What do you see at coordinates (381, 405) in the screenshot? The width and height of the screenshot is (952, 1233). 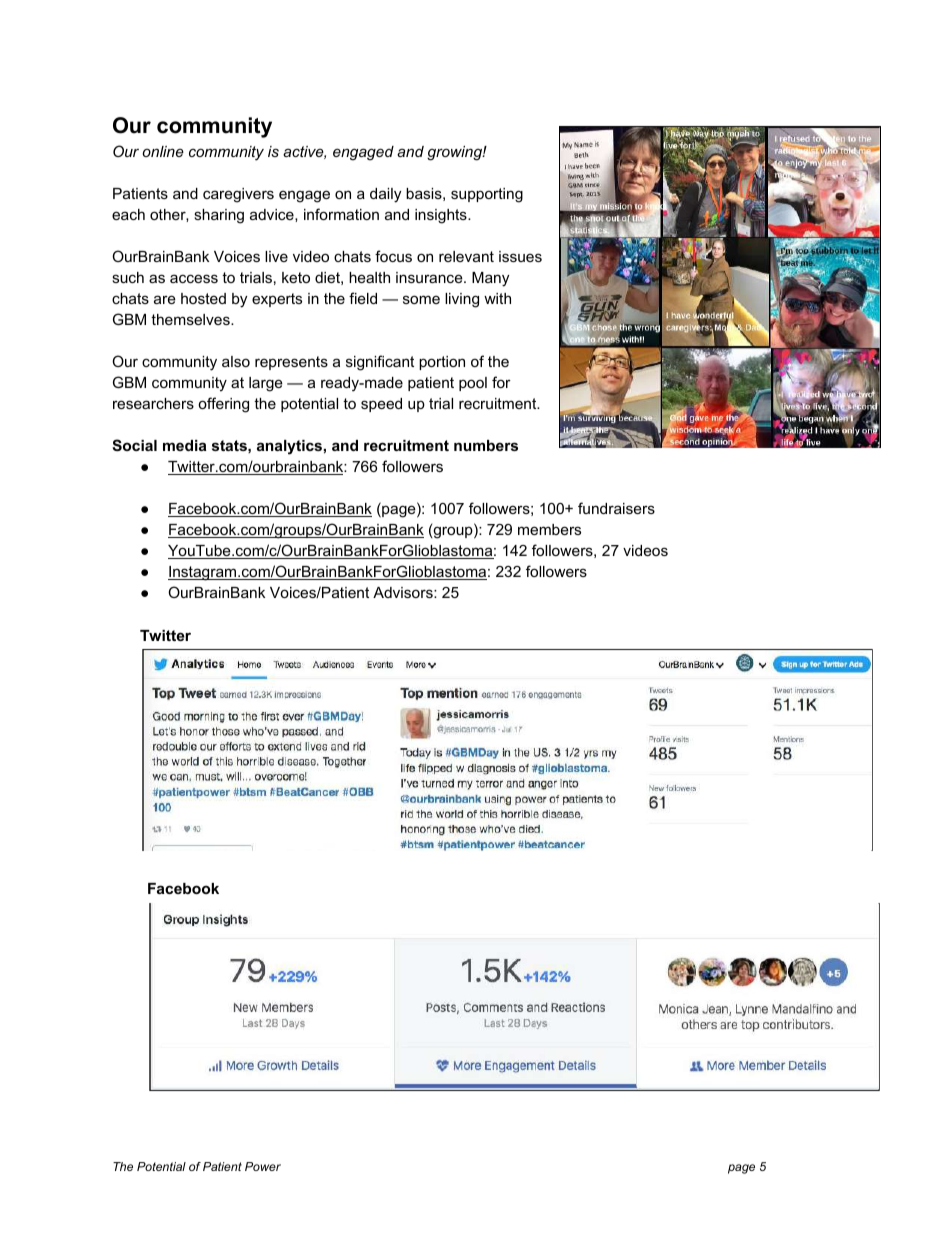 I see `speed` at bounding box center [381, 405].
